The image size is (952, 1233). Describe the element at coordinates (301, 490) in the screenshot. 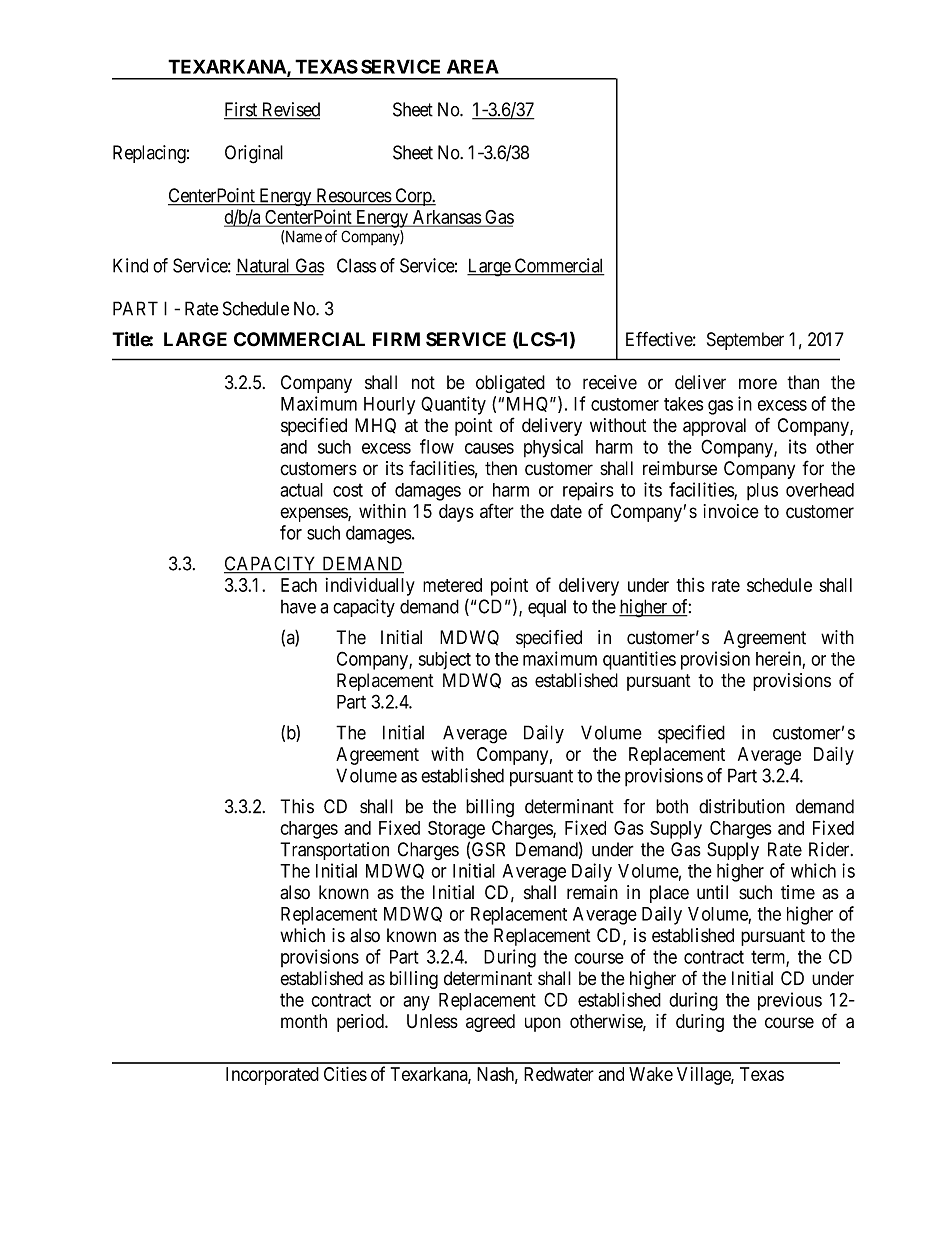

I see `actual` at that location.
